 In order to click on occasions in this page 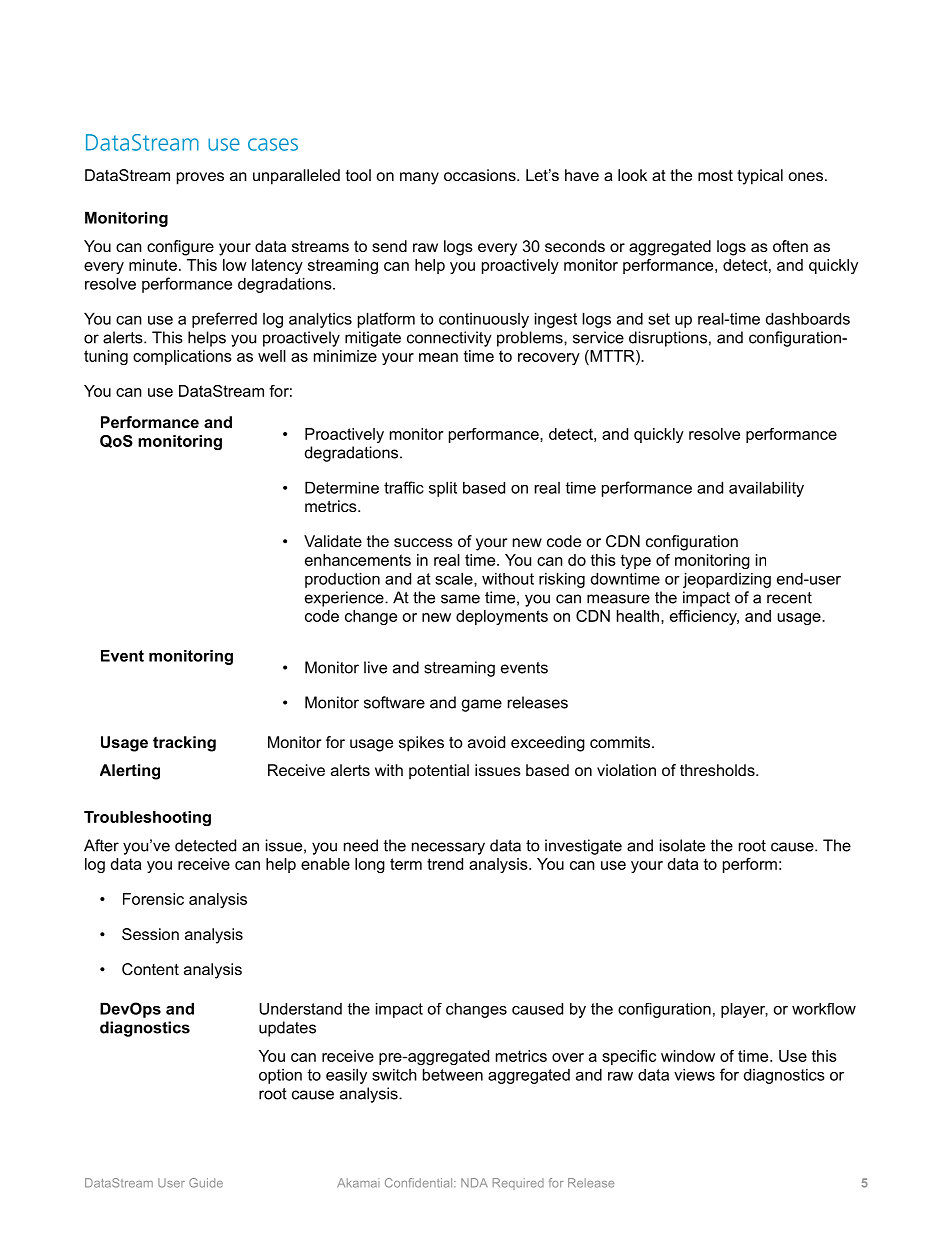, I will do `click(481, 175)`.
